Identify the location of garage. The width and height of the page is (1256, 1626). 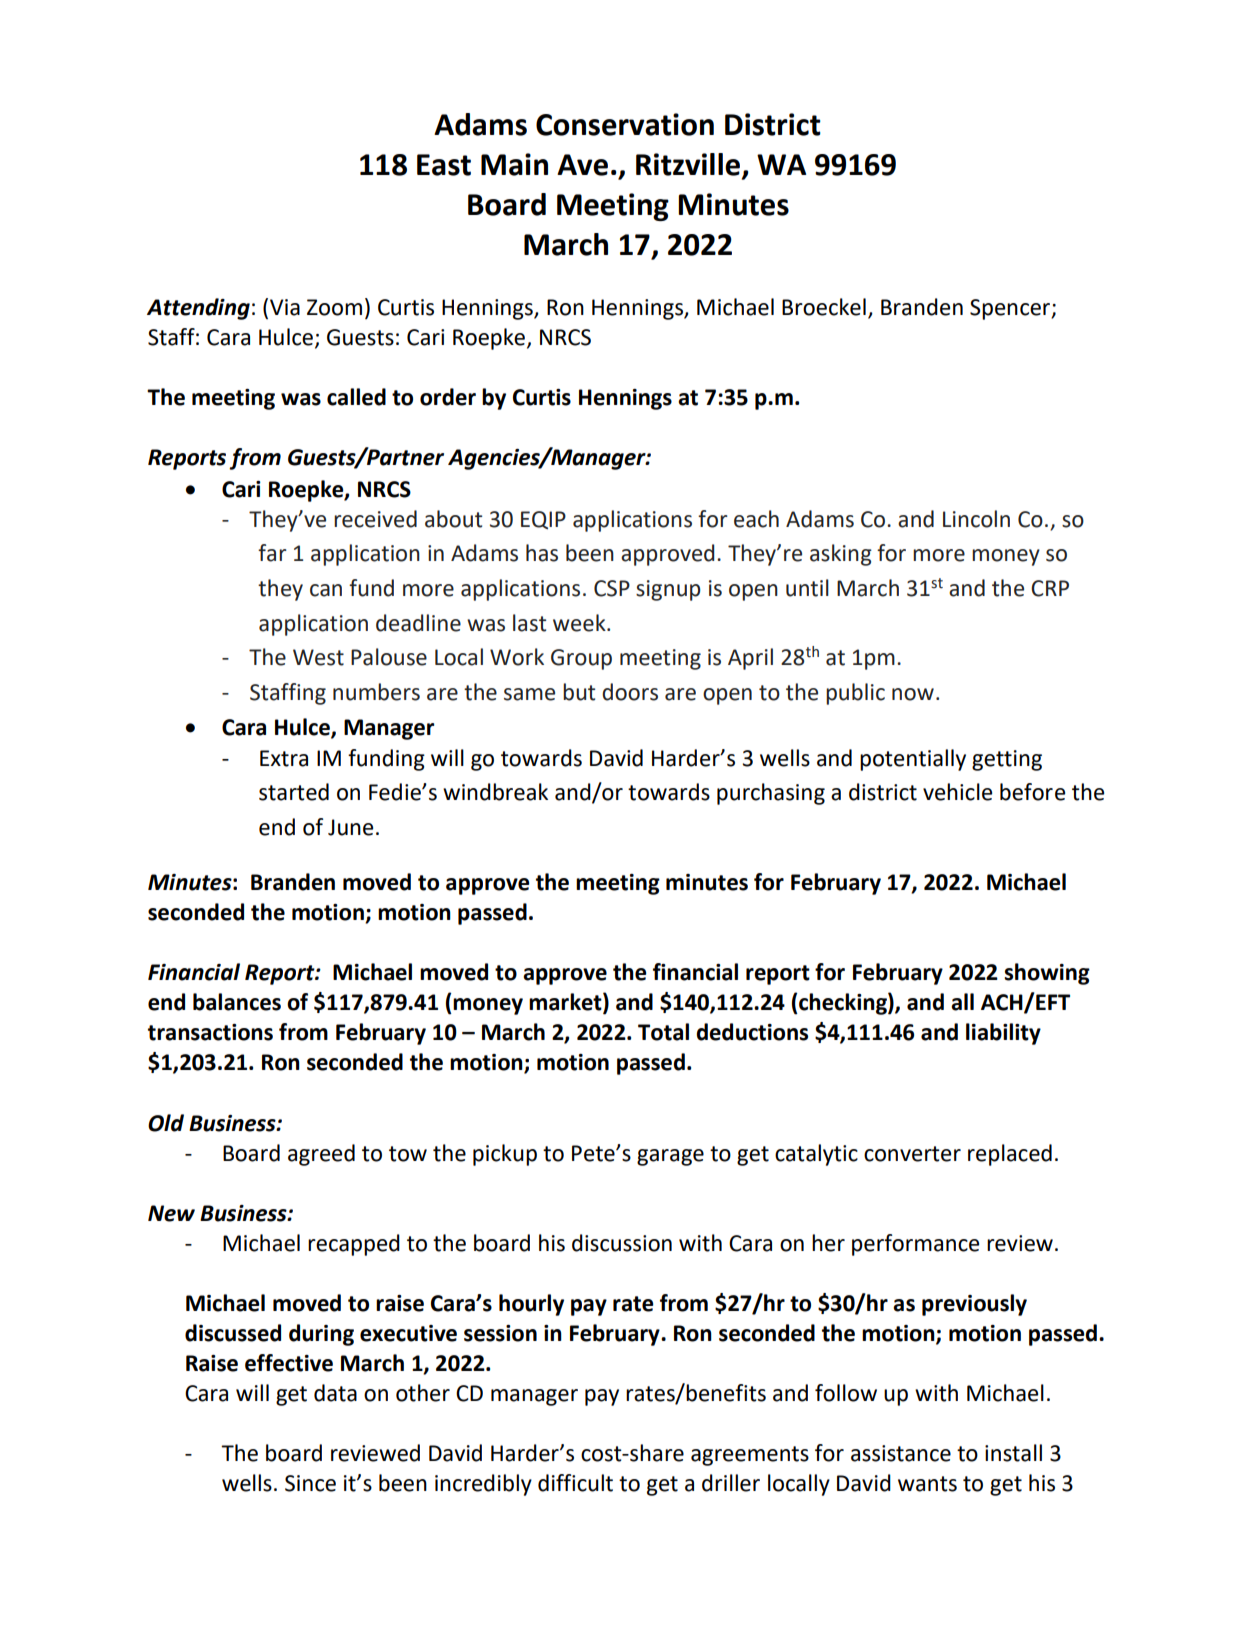
(670, 1157).
